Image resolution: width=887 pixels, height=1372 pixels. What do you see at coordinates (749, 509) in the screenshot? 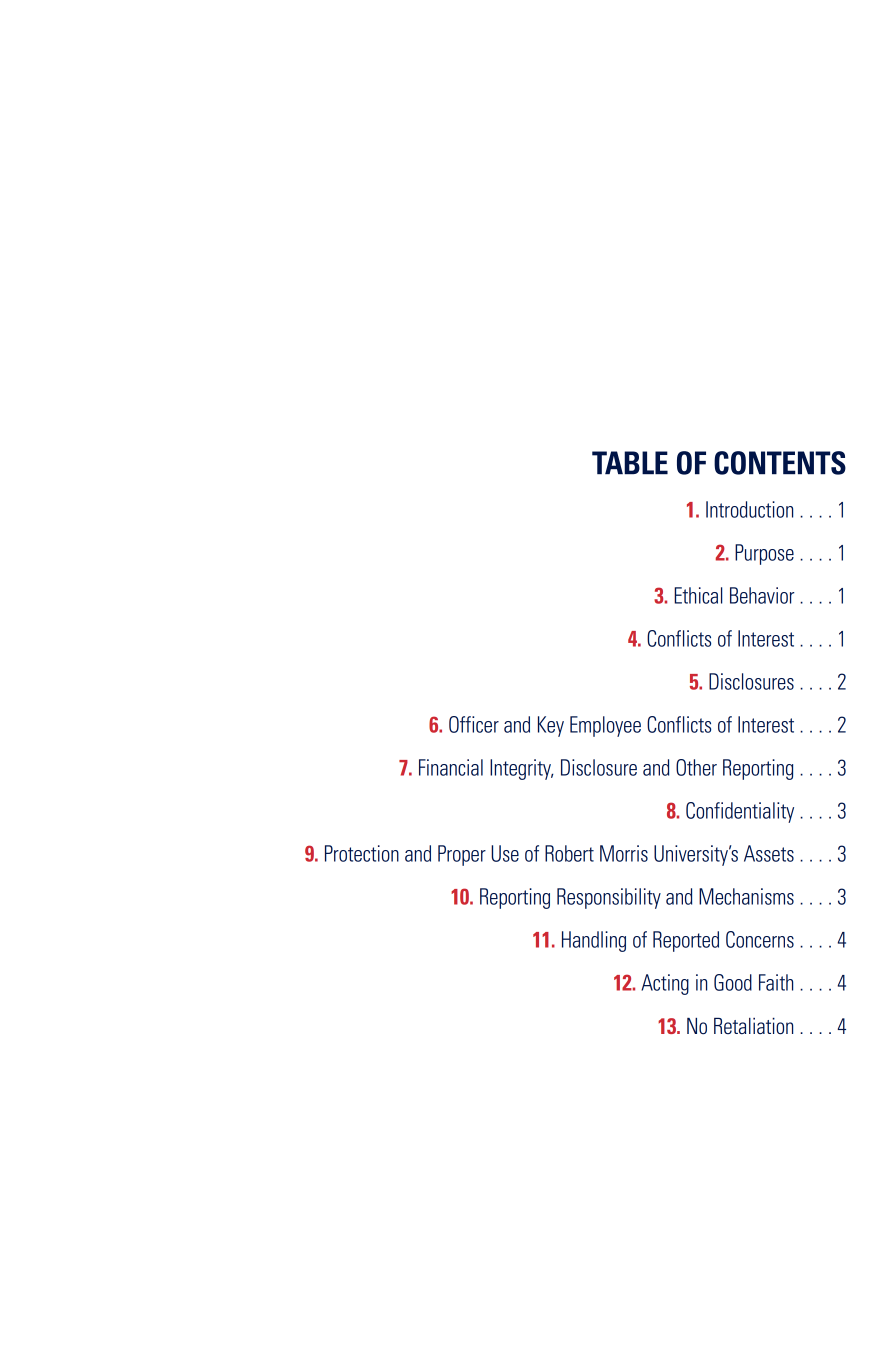
I see `Introduction` at bounding box center [749, 509].
